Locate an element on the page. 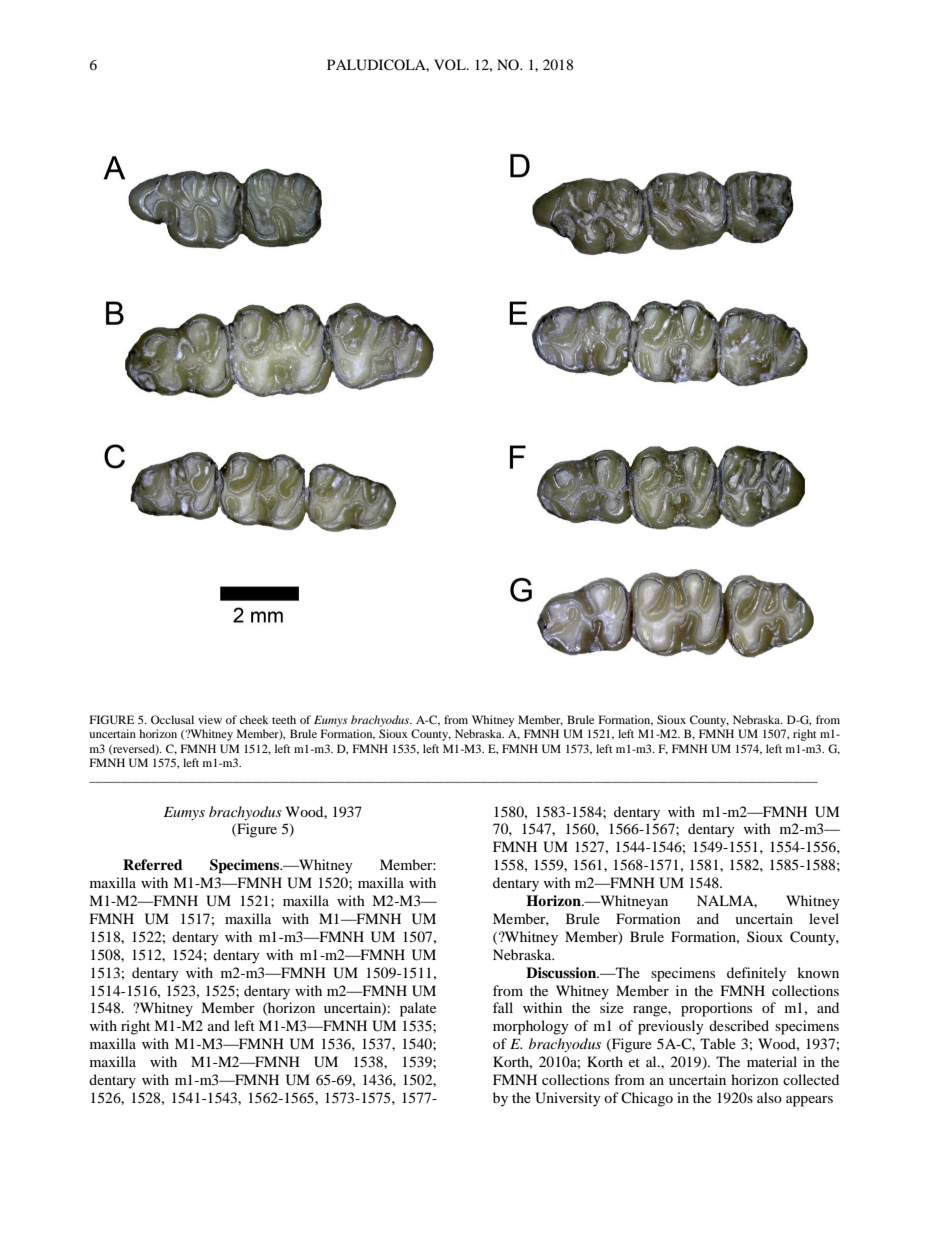 The image size is (952, 1233). definitely is located at coordinates (756, 974).
